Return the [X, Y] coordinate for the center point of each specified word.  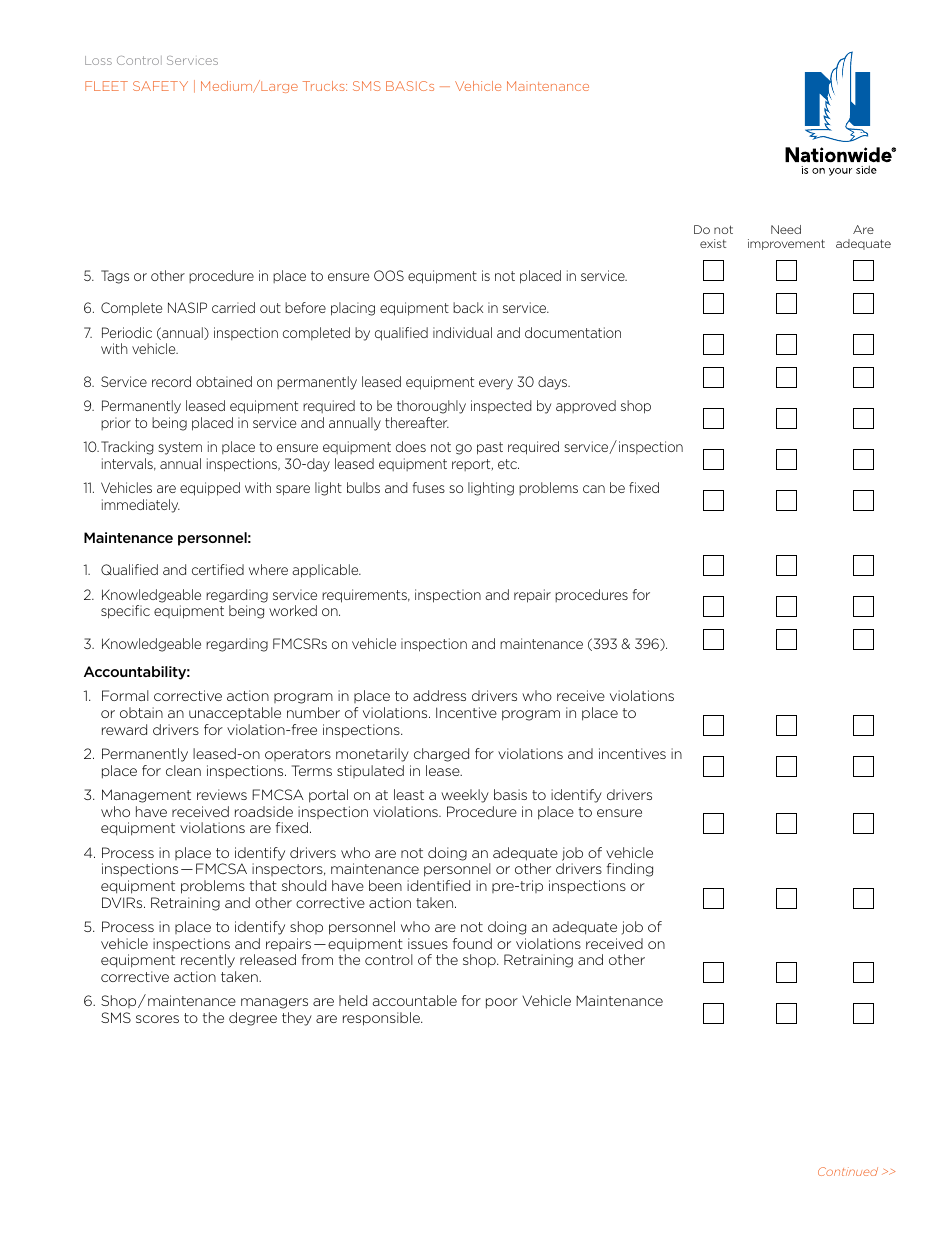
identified [438, 885]
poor [502, 1003]
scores [157, 1019]
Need [786, 229]
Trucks [325, 86]
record [171, 381]
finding [630, 870]
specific [125, 612]
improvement [786, 244]
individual [462, 332]
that [263, 885]
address [439, 695]
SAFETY [160, 86]
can [594, 489]
